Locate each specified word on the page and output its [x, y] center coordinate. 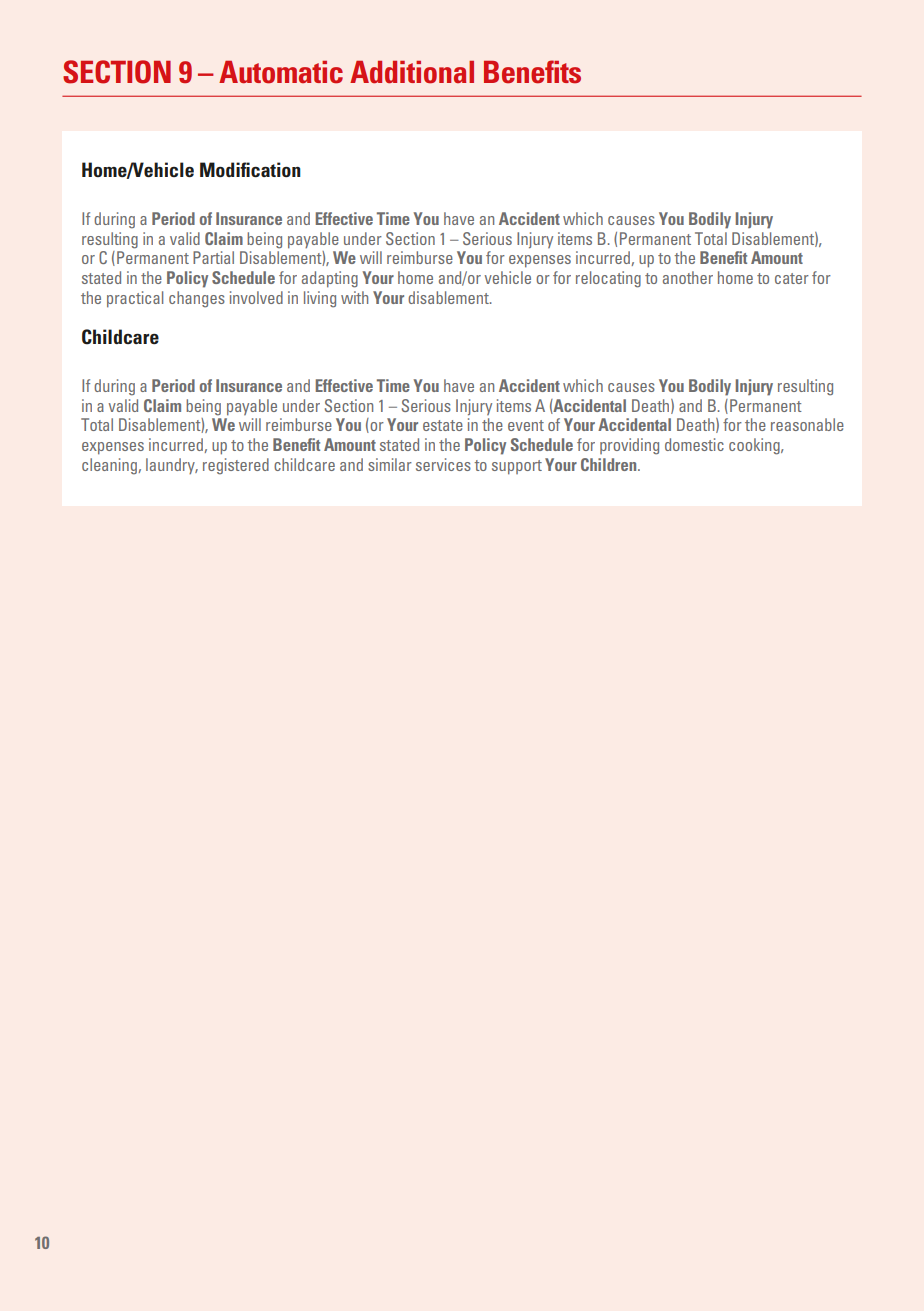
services [443, 464]
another [688, 277]
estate [443, 425]
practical [135, 299]
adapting [330, 279]
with [354, 297]
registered [236, 466]
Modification [250, 169]
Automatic [281, 72]
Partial [213, 257]
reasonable [807, 424]
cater [792, 278]
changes [197, 299]
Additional [412, 72]
